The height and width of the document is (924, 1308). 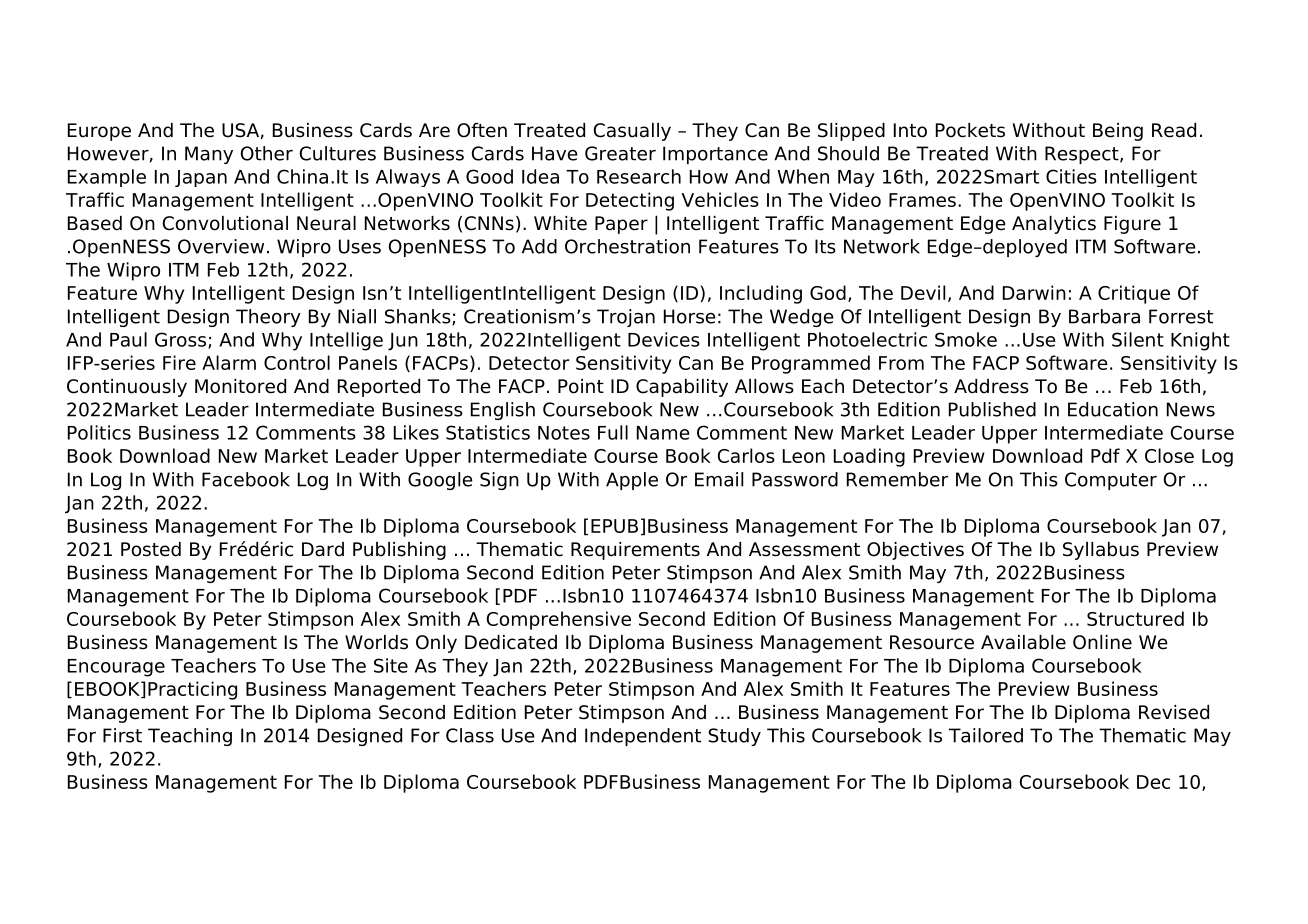 What do you see at coordinates (1153, 782) in the document?
I see `Dec` at bounding box center [1153, 782].
